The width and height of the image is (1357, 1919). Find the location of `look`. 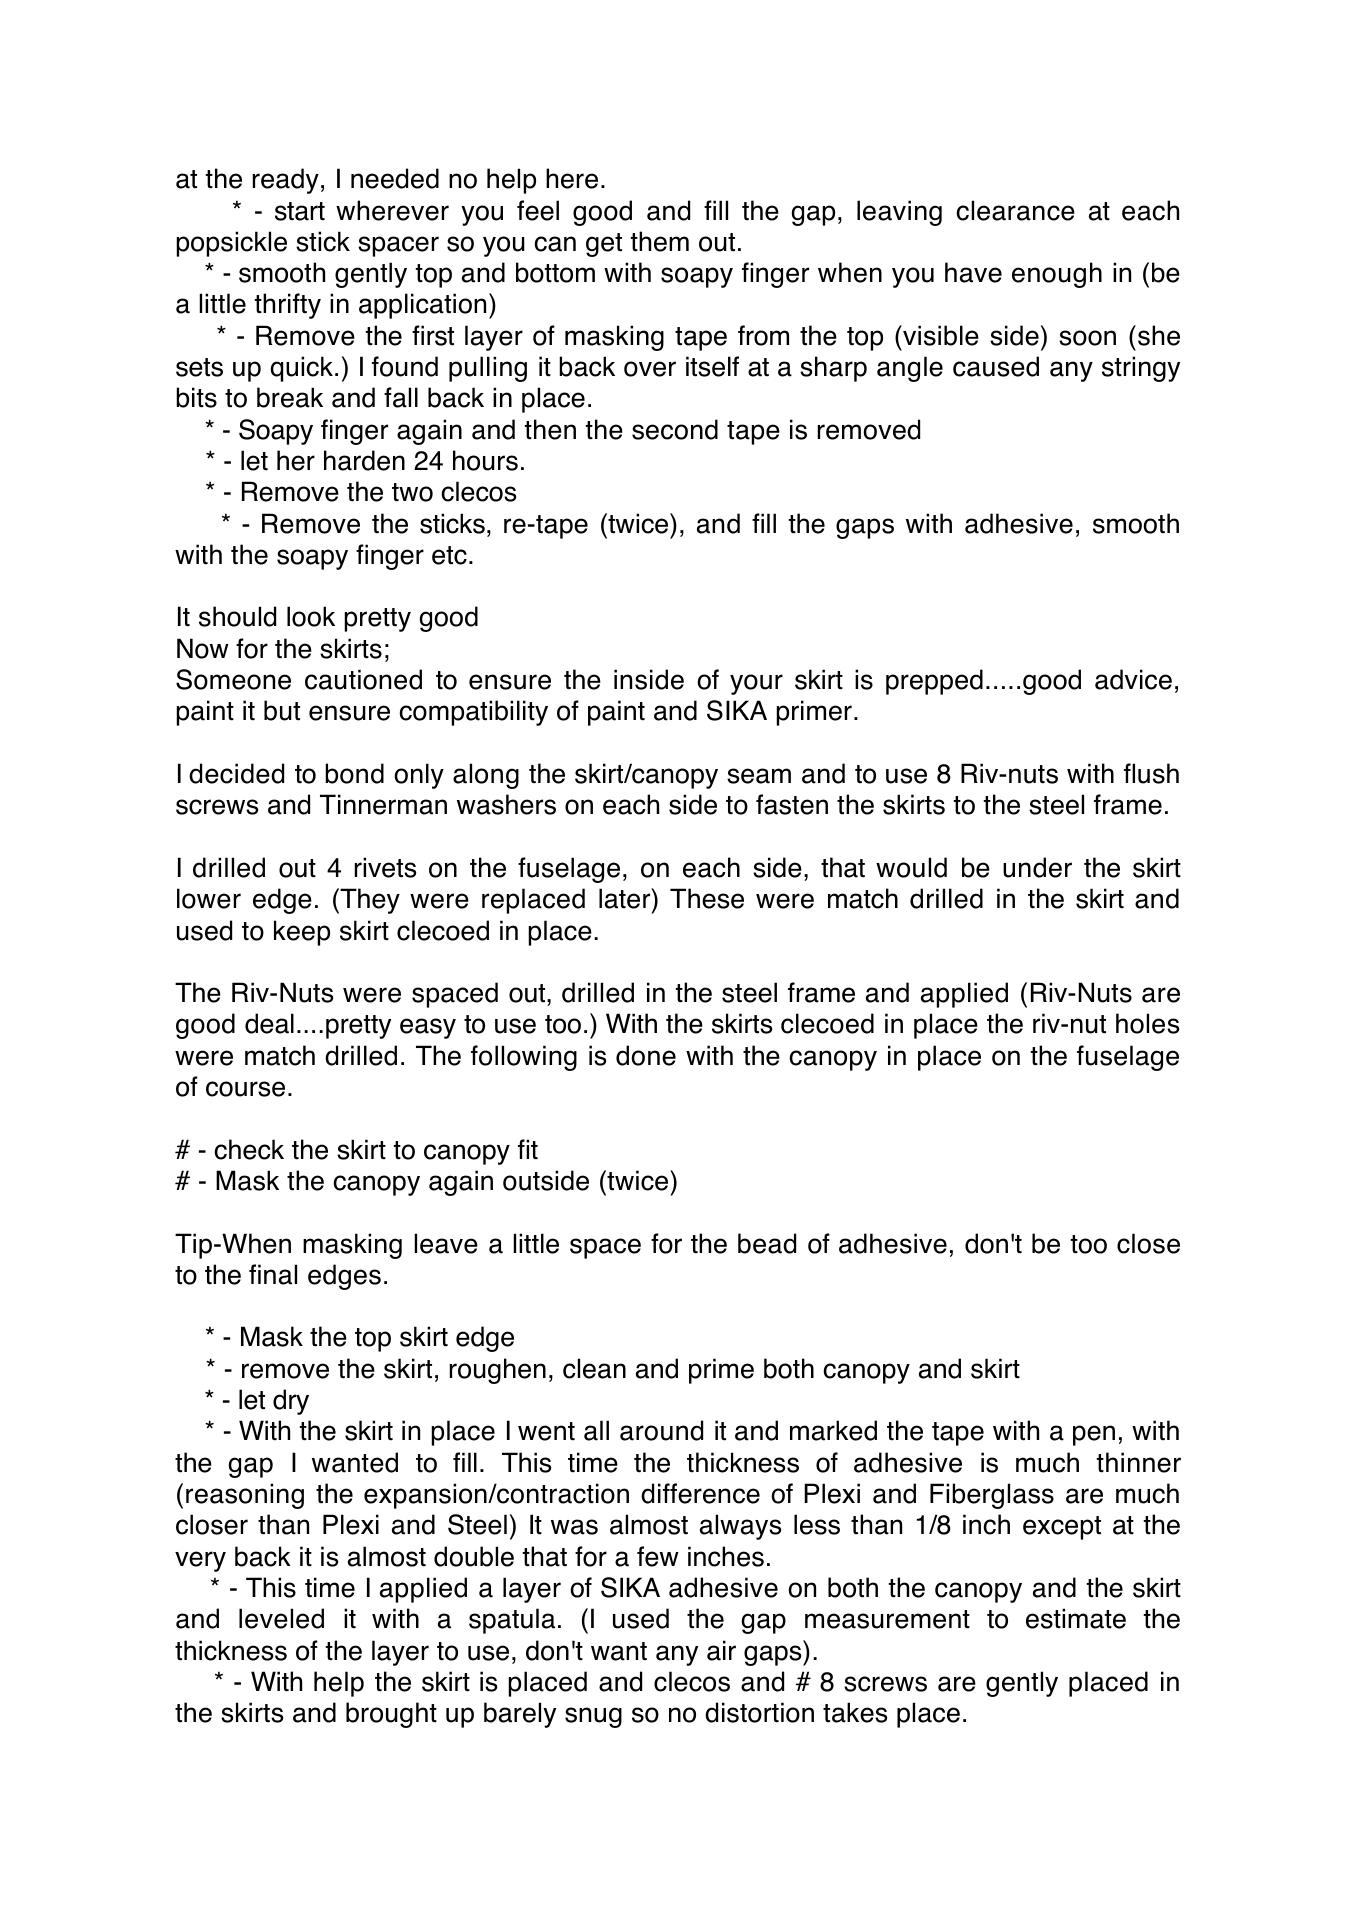

look is located at coordinates (311, 616).
